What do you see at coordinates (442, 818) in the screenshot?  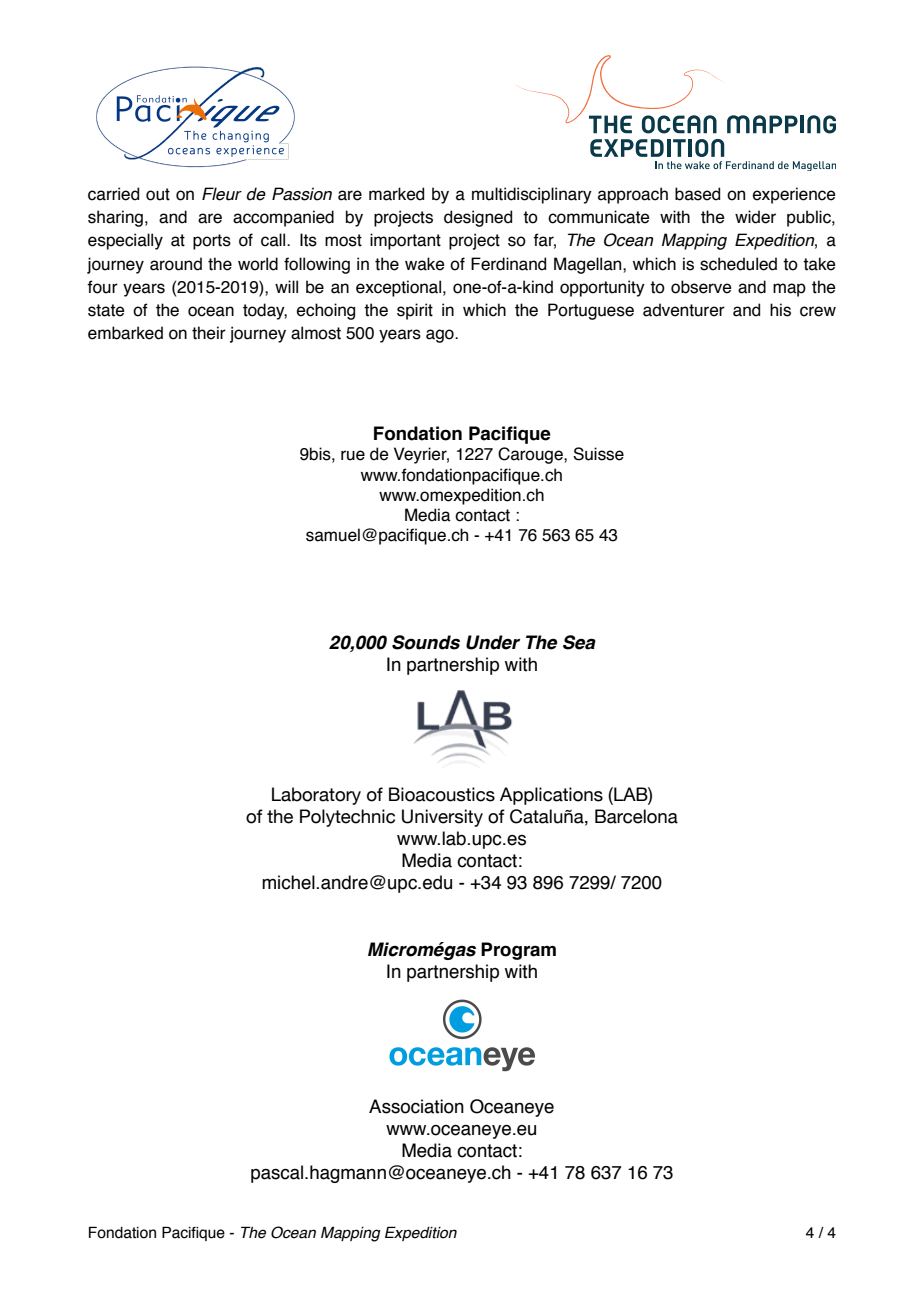 I see `University` at bounding box center [442, 818].
